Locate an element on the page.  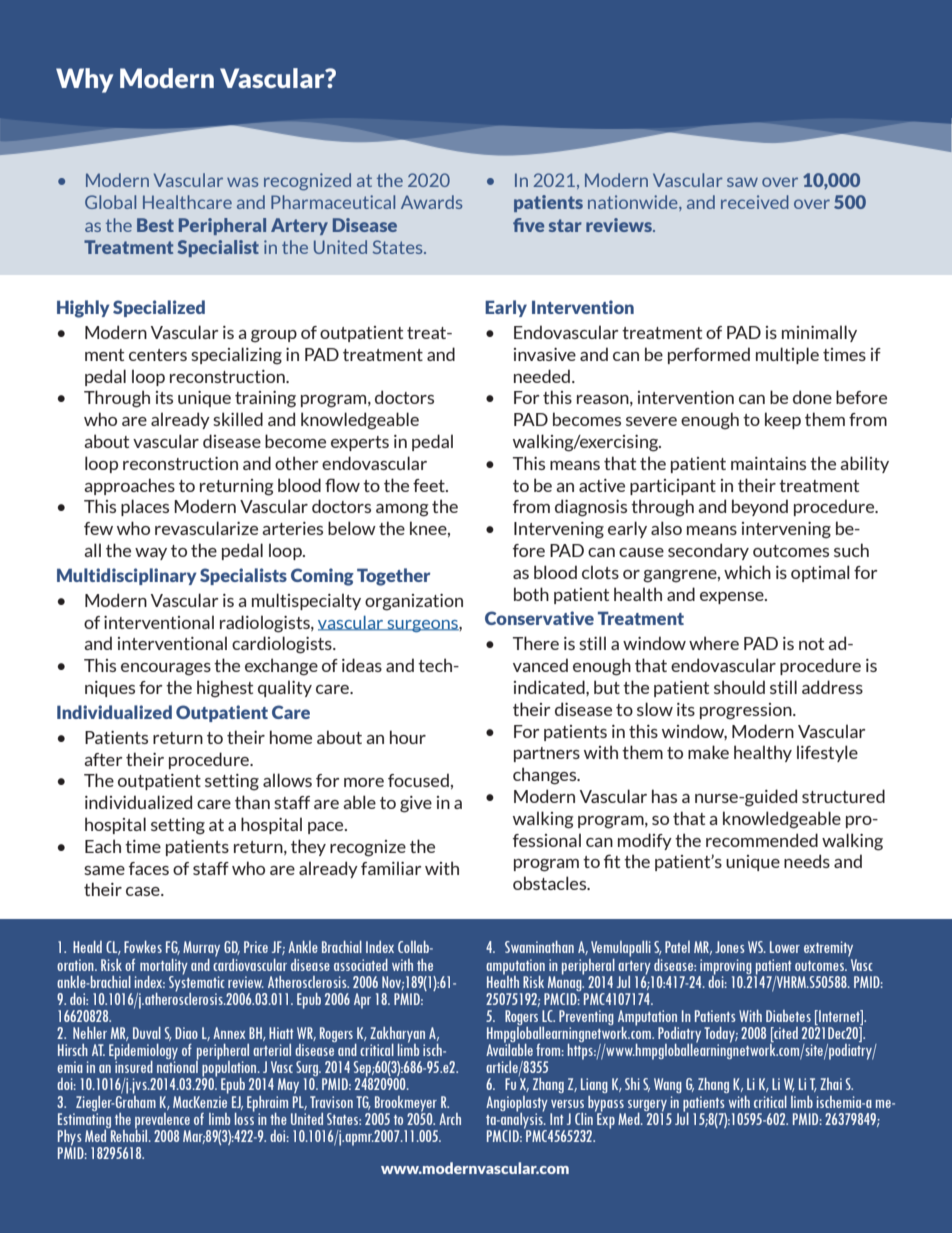
saw is located at coordinates (742, 182).
